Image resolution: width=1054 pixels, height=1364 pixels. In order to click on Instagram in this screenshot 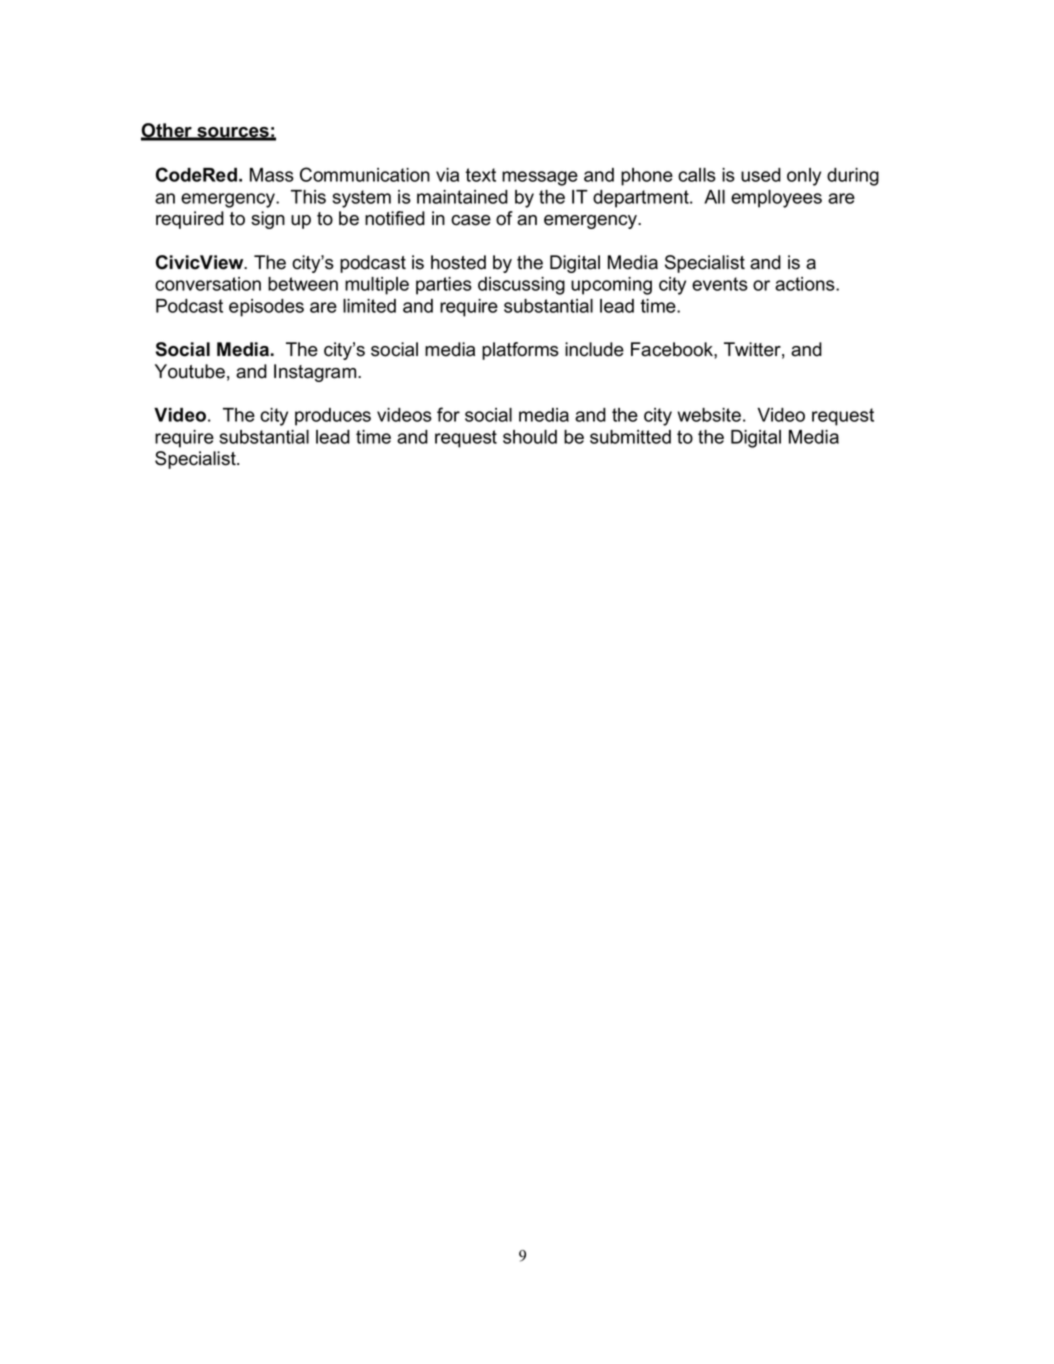, I will do `click(316, 373)`.
